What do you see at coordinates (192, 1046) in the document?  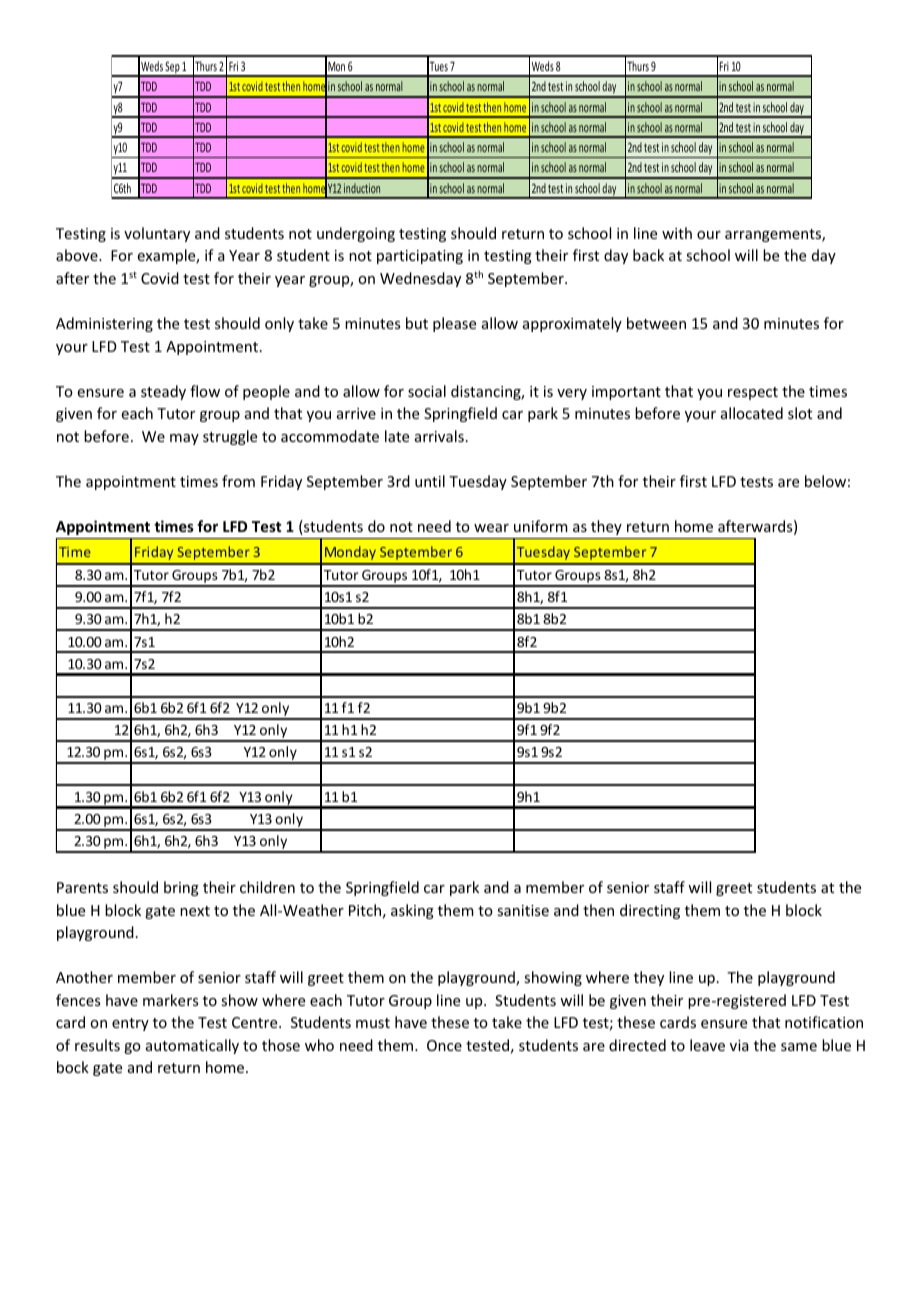 I see `automatically` at bounding box center [192, 1046].
